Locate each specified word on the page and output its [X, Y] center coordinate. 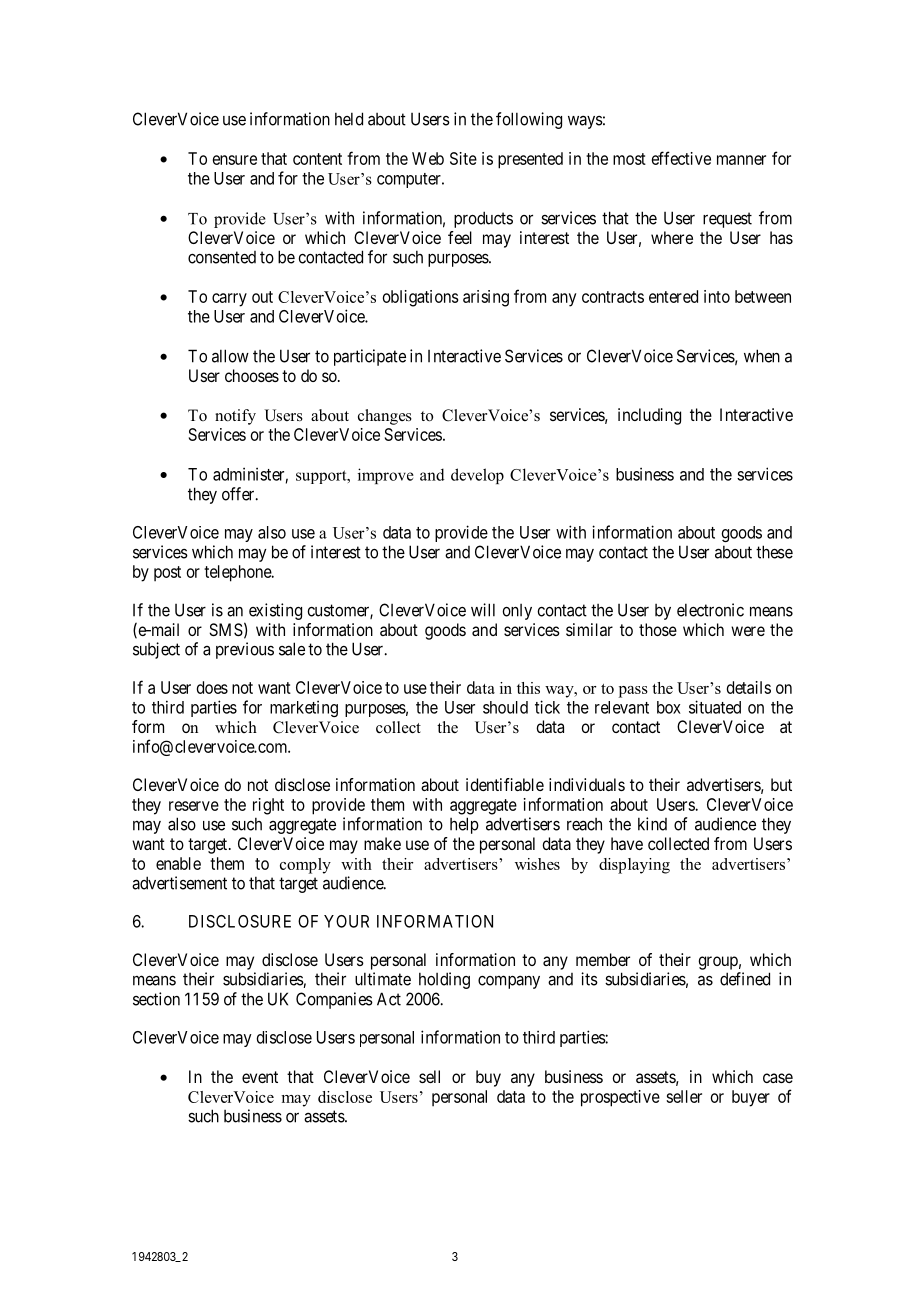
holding [444, 980]
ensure [235, 160]
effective [681, 158]
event [260, 1077]
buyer [751, 1098]
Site [463, 158]
